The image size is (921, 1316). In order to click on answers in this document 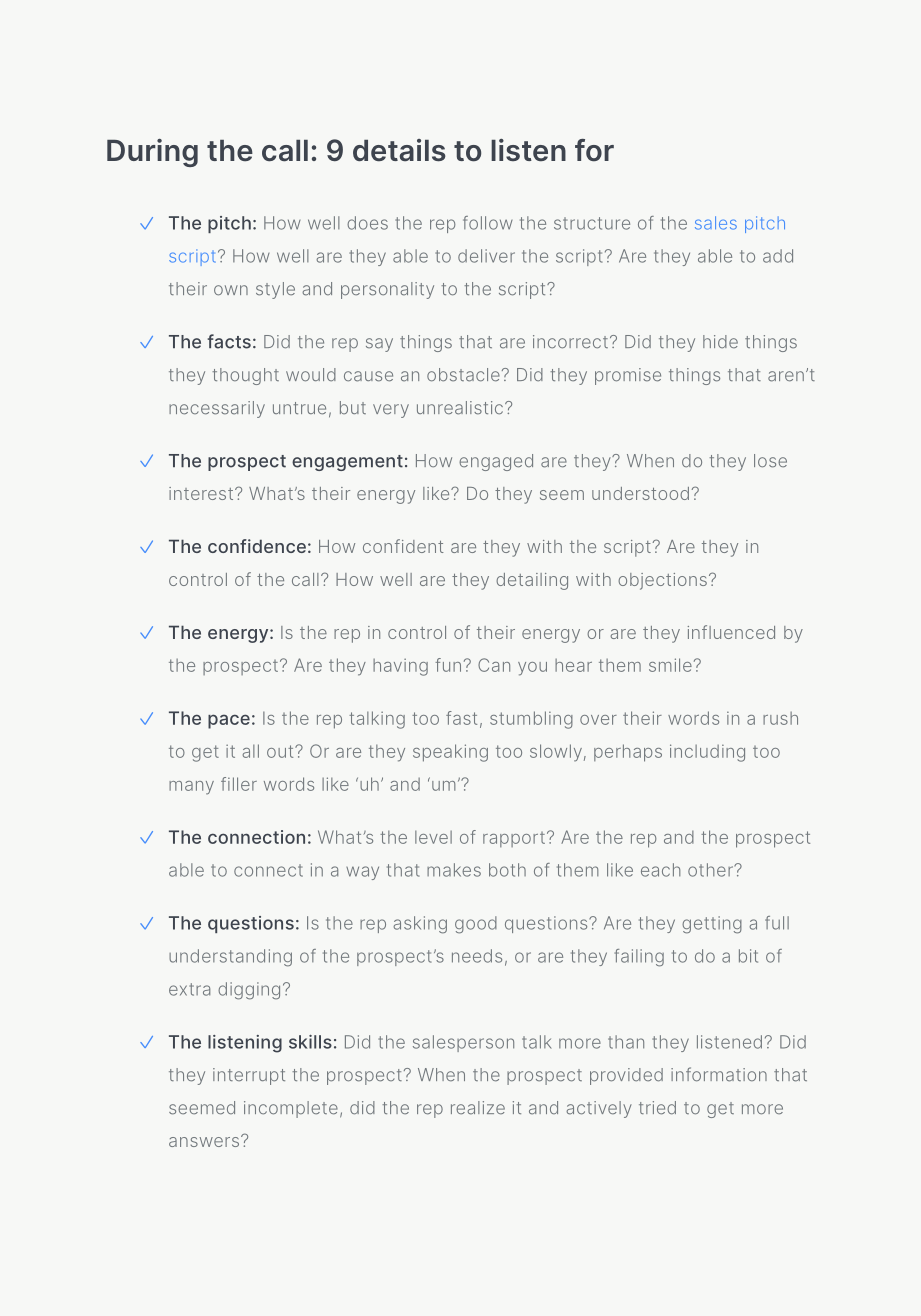, I will do `click(205, 1141)`.
